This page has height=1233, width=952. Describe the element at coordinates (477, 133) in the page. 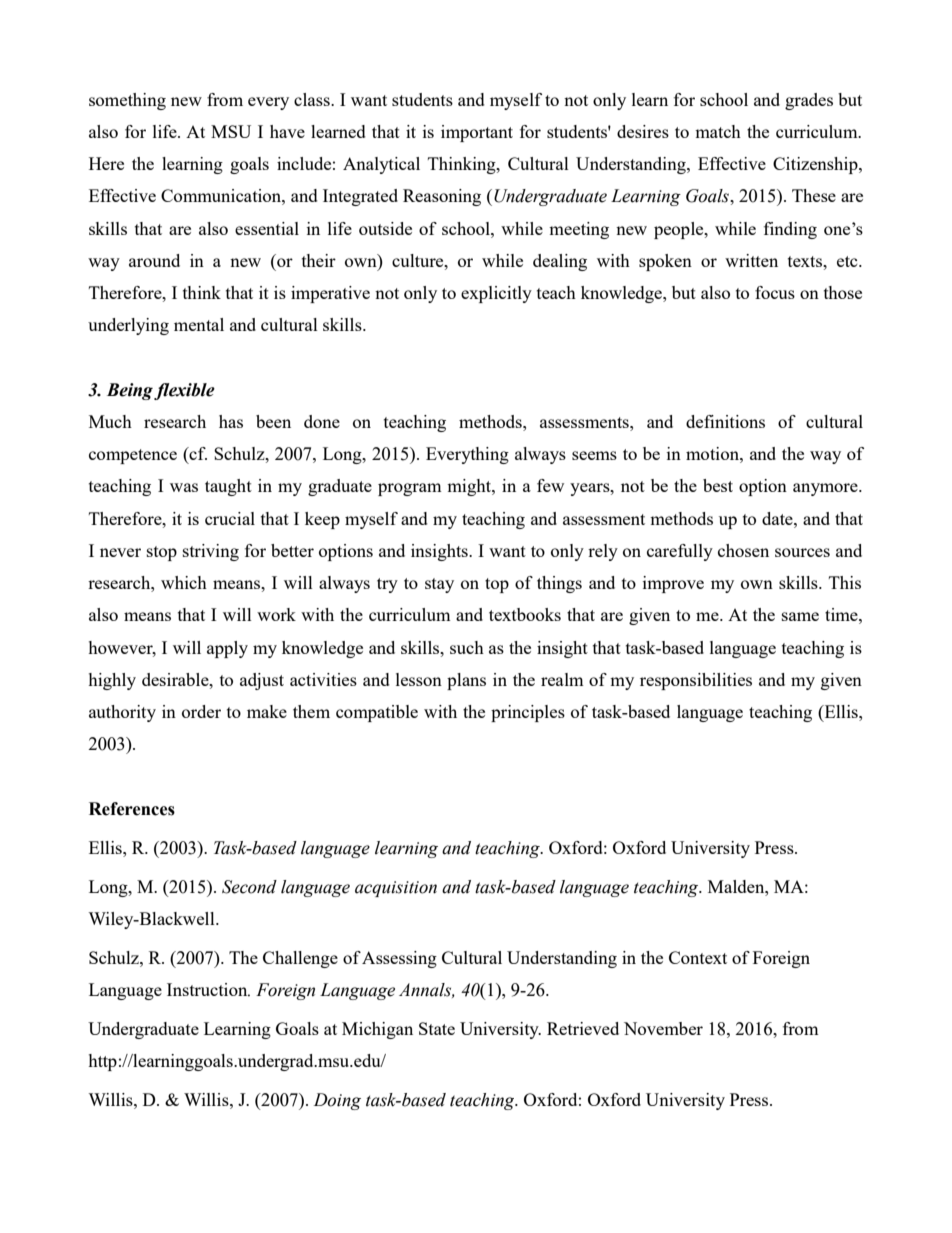

I see `important` at that location.
